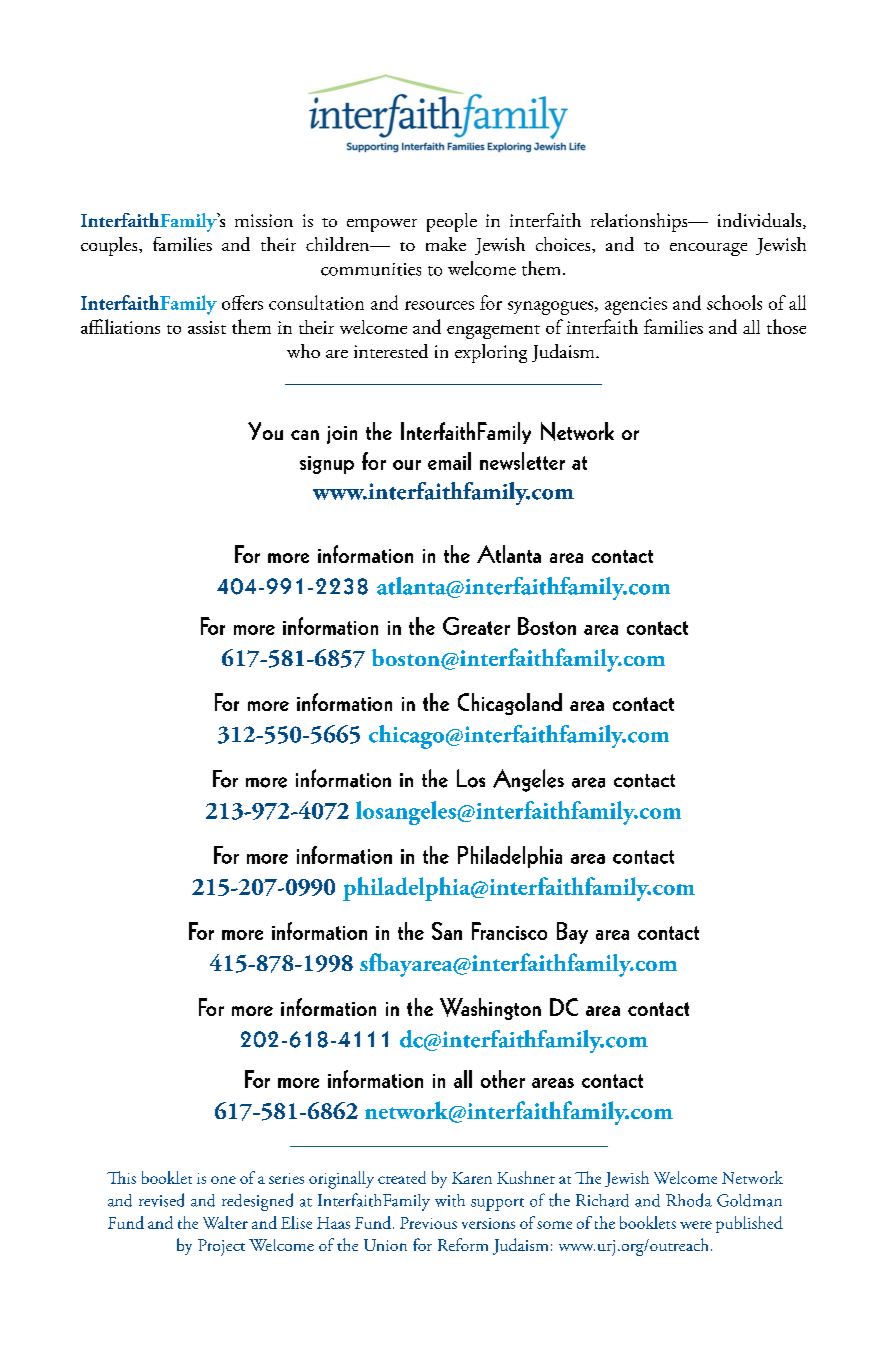 The image size is (887, 1372). What do you see at coordinates (446, 244) in the document?
I see `make` at bounding box center [446, 244].
